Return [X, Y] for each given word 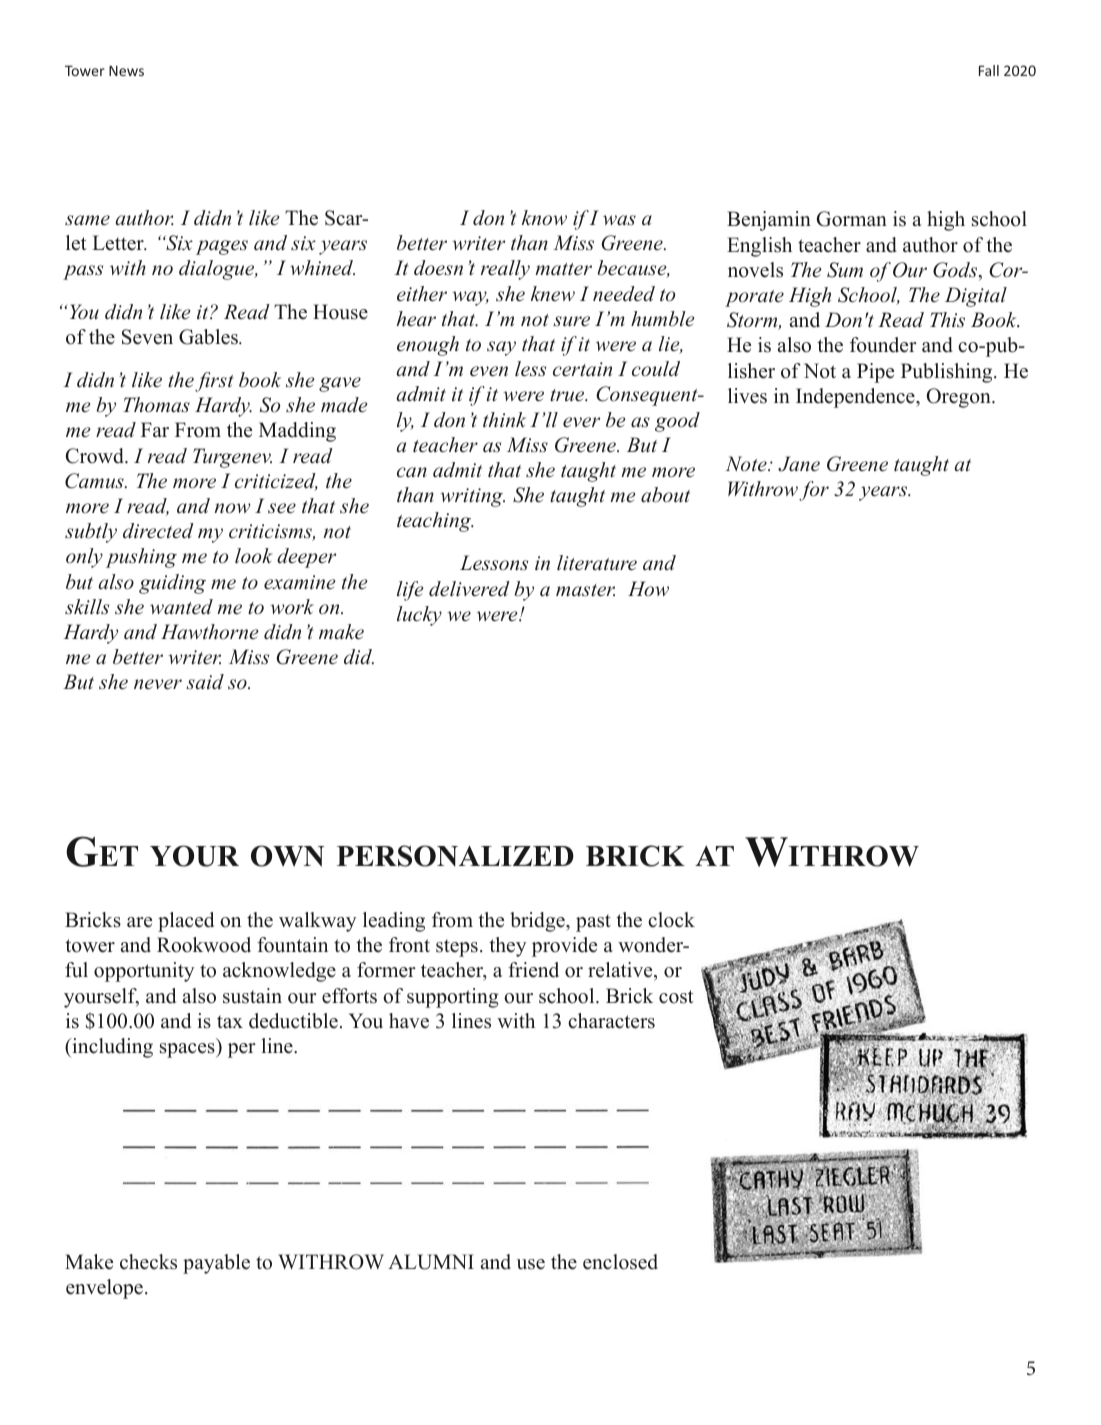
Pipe [875, 373]
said [205, 682]
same [87, 220]
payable [216, 1264]
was [619, 220]
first [214, 382]
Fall [989, 70]
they [507, 947]
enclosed [620, 1262]
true [568, 395]
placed [186, 922]
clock [671, 920]
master [585, 590]
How [648, 588]
